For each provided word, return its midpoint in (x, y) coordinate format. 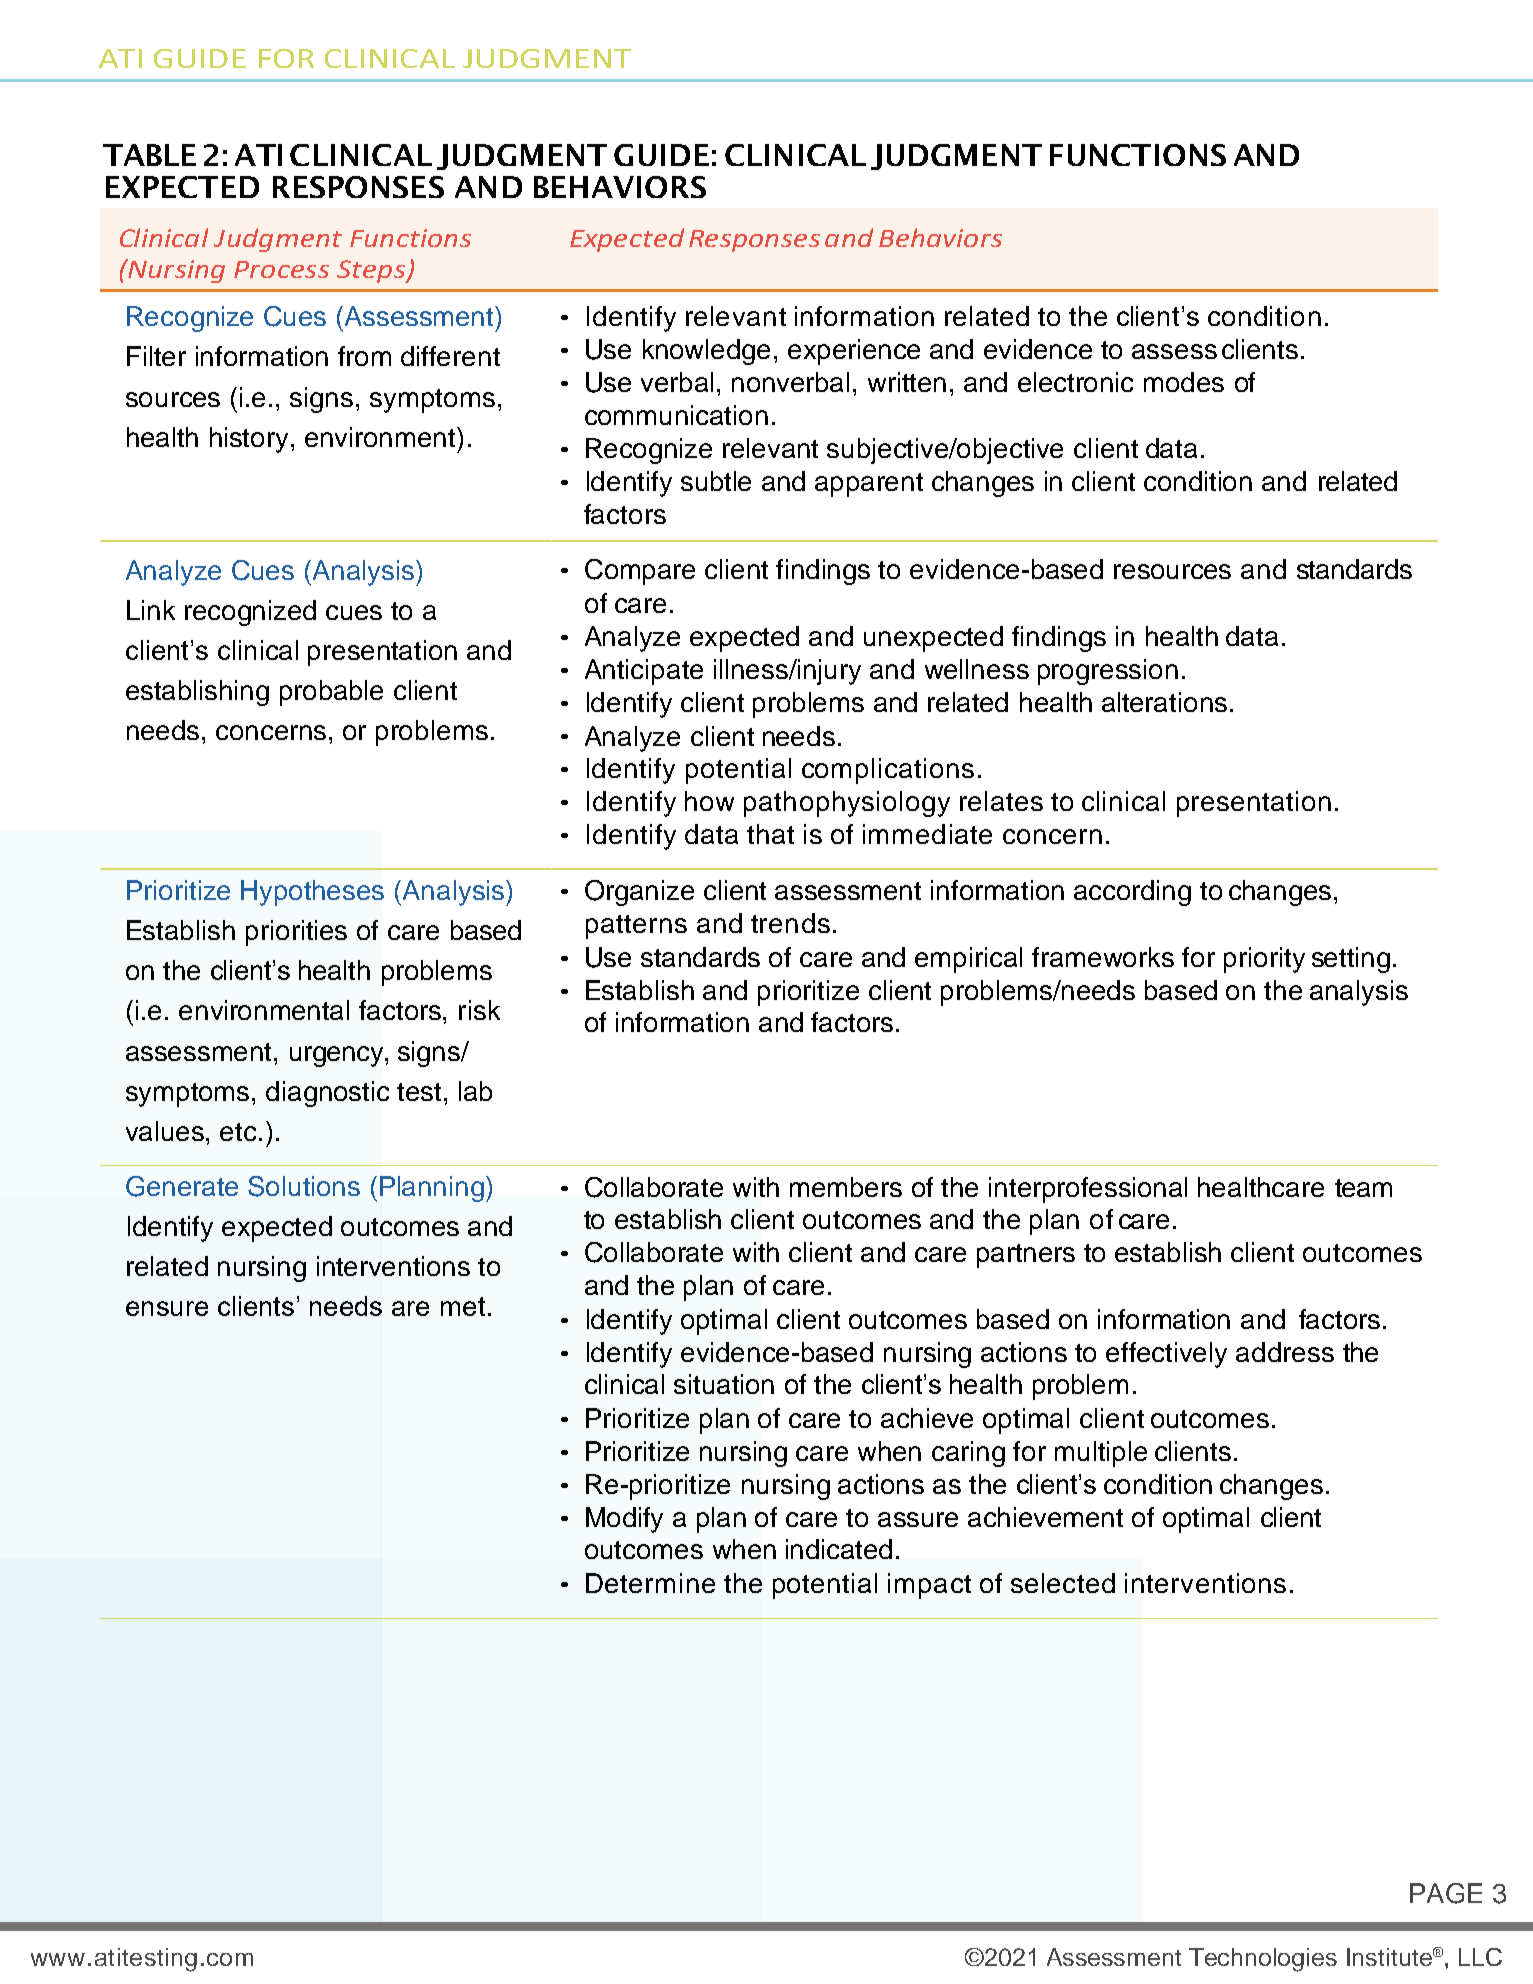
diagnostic (327, 1094)
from (364, 356)
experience (854, 352)
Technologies (1263, 1960)
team (1363, 1188)
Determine (650, 1583)
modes (1184, 382)
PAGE (1446, 1893)
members (846, 1187)
